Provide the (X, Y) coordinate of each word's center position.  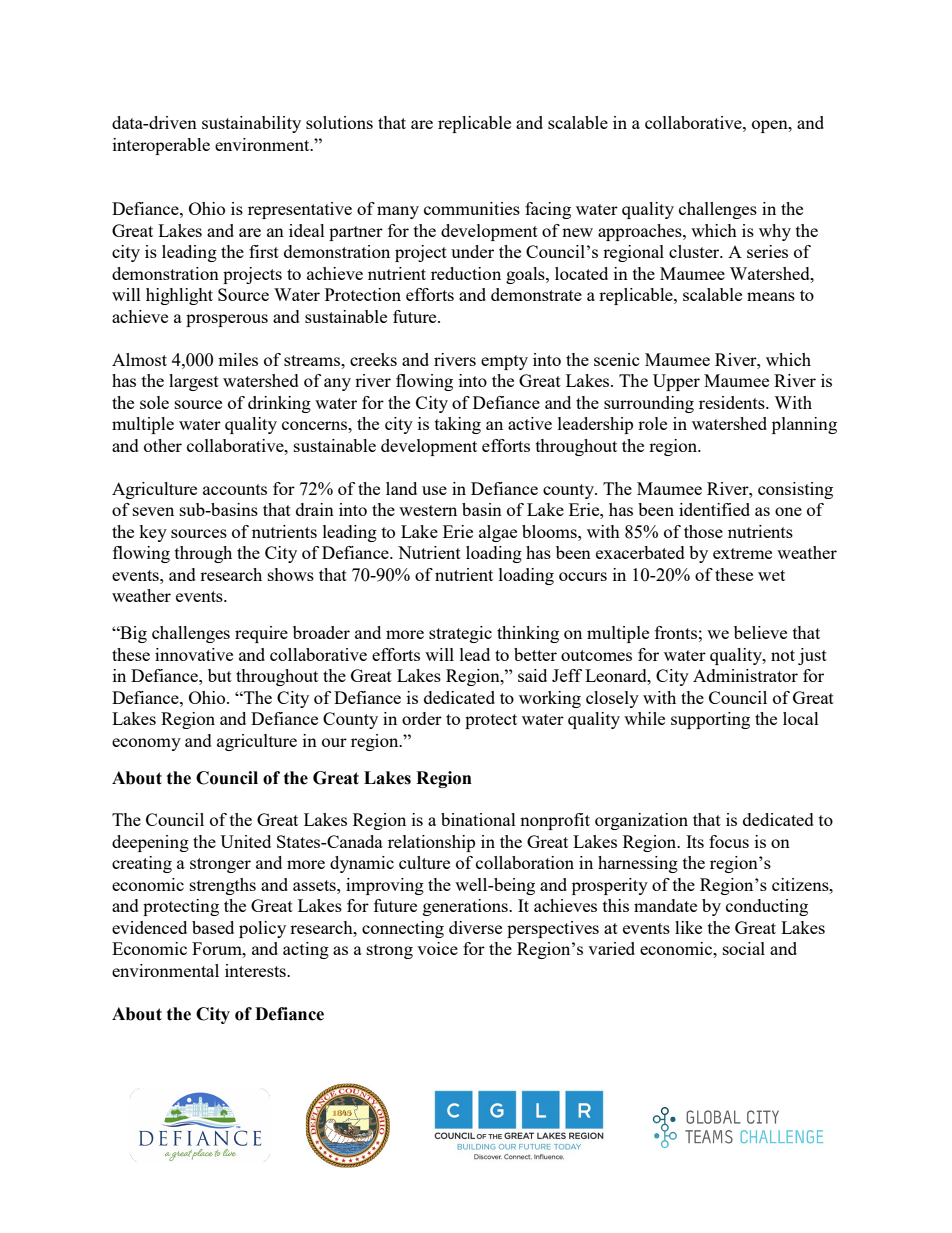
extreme (742, 553)
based (213, 927)
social (744, 948)
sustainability (251, 124)
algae (498, 533)
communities (472, 208)
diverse (475, 927)
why (775, 232)
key (153, 533)
